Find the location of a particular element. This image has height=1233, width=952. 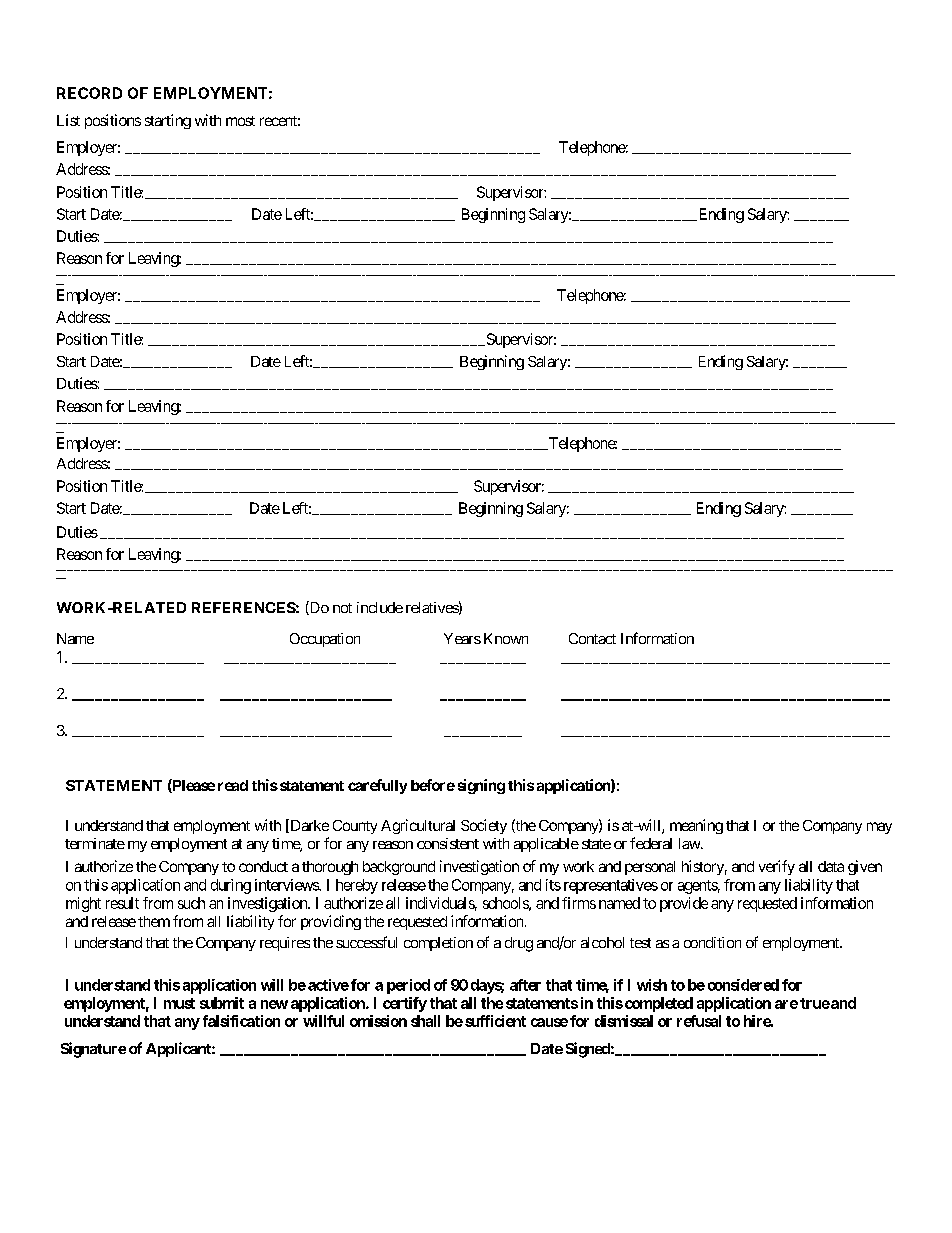

meaning is located at coordinates (696, 826).
